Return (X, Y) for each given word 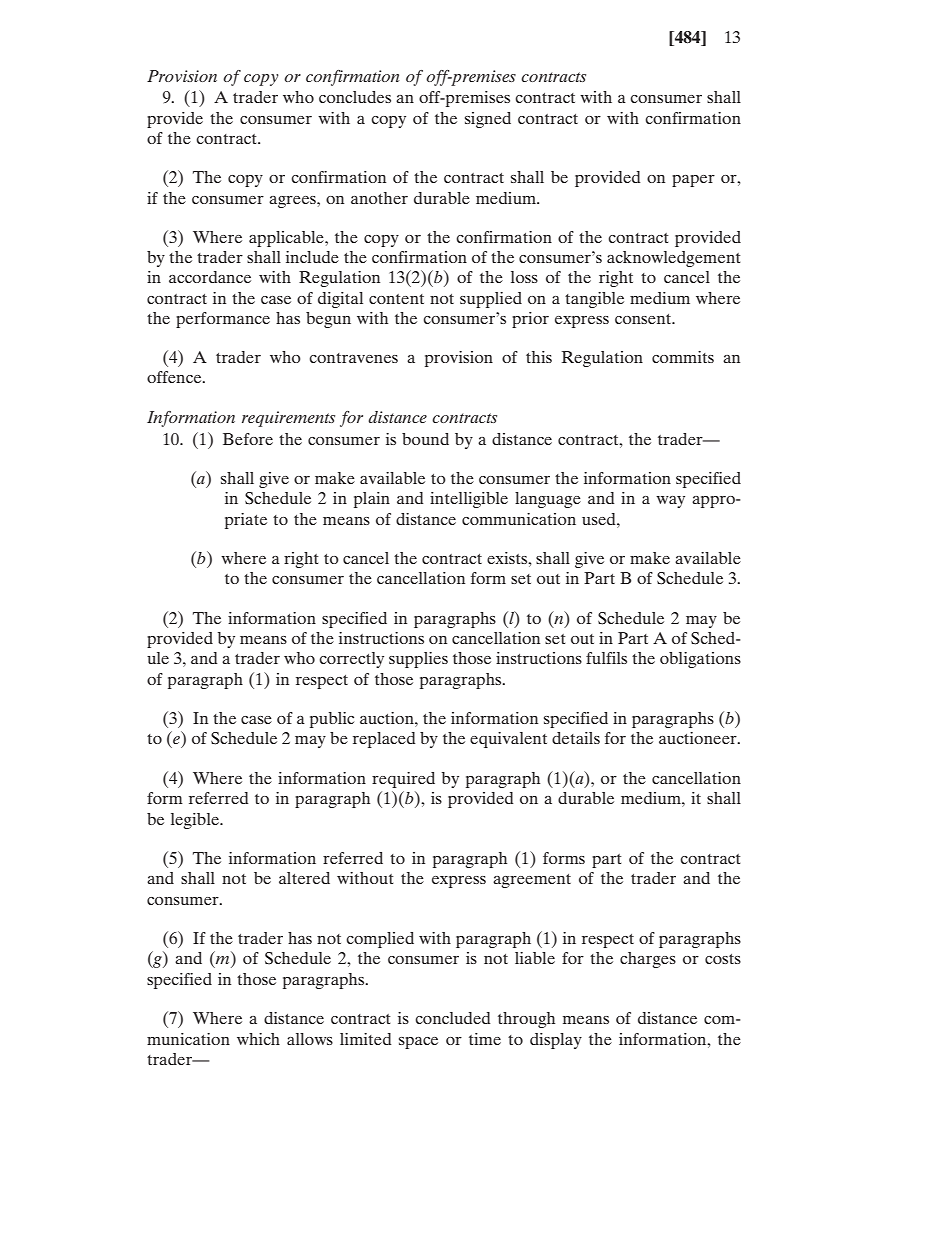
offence (175, 377)
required (403, 780)
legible (196, 821)
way (670, 502)
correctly (351, 660)
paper (693, 181)
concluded (452, 1018)
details (576, 738)
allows (310, 1039)
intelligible (469, 500)
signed (488, 120)
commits (683, 357)
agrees (293, 202)
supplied (491, 300)
